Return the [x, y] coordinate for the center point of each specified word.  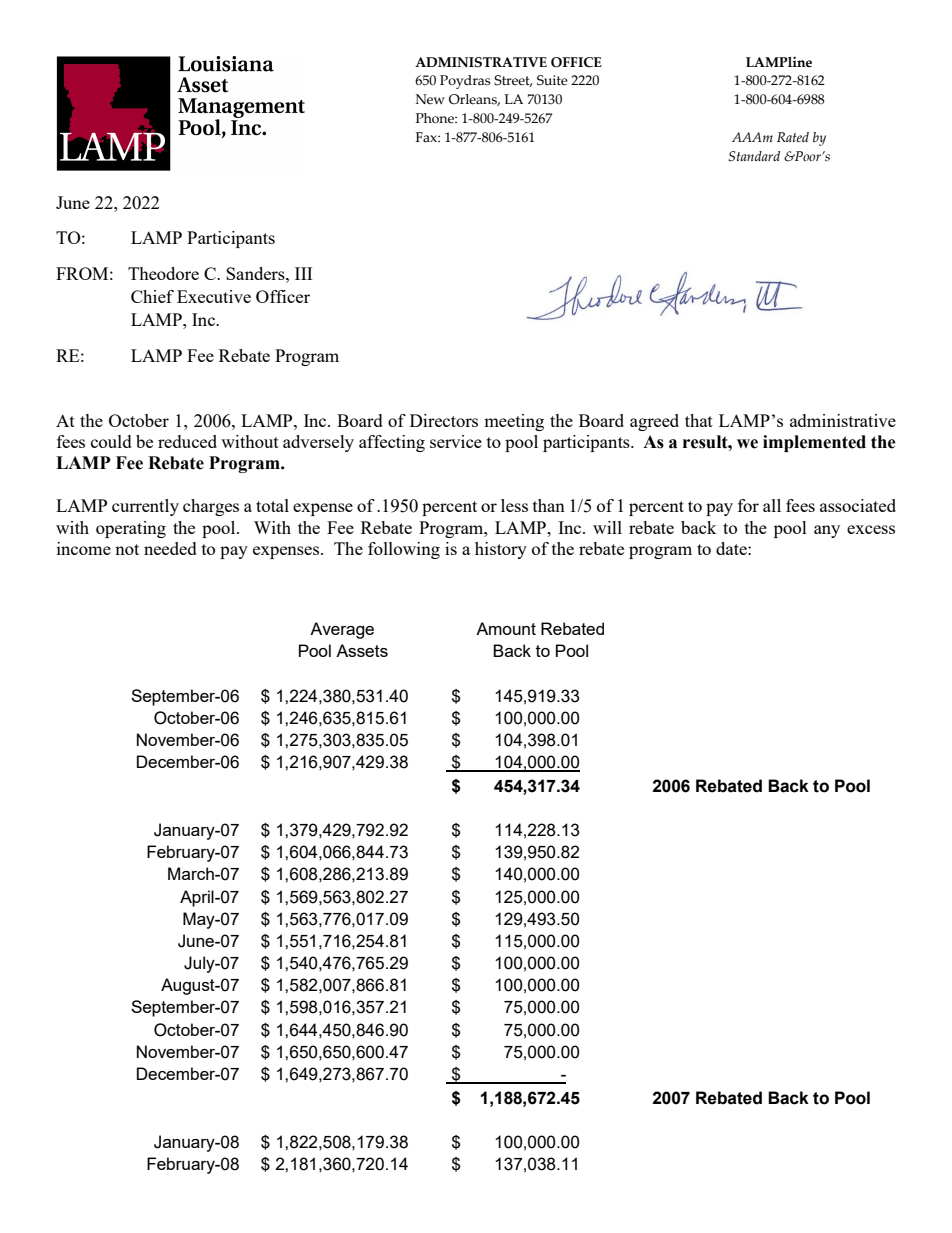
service [456, 441]
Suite [552, 80]
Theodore [163, 273]
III [303, 273]
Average [342, 630]
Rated [793, 137]
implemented [814, 443]
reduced [187, 441]
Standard [754, 156]
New [430, 99]
